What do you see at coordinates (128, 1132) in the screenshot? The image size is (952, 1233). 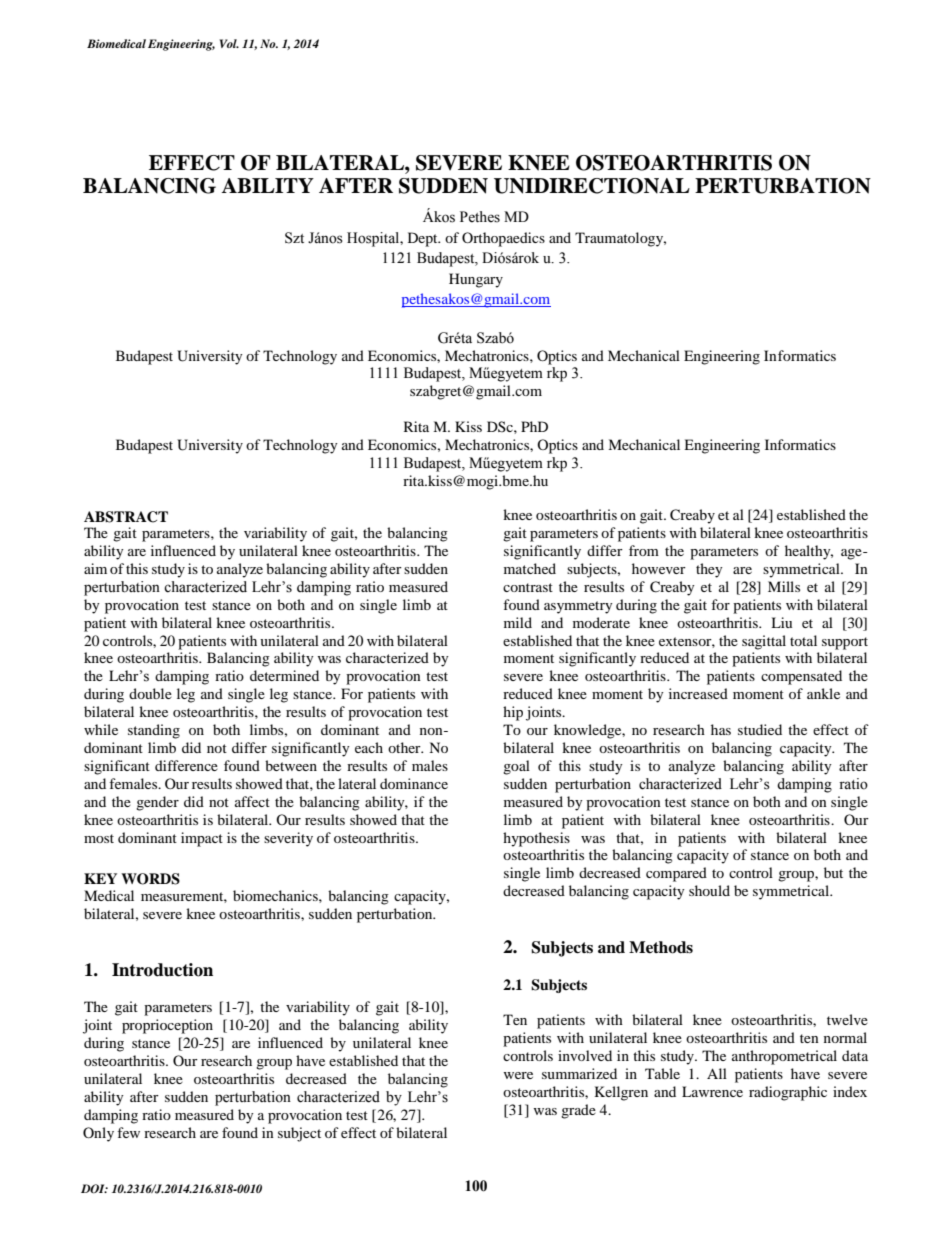 I see `few` at bounding box center [128, 1132].
